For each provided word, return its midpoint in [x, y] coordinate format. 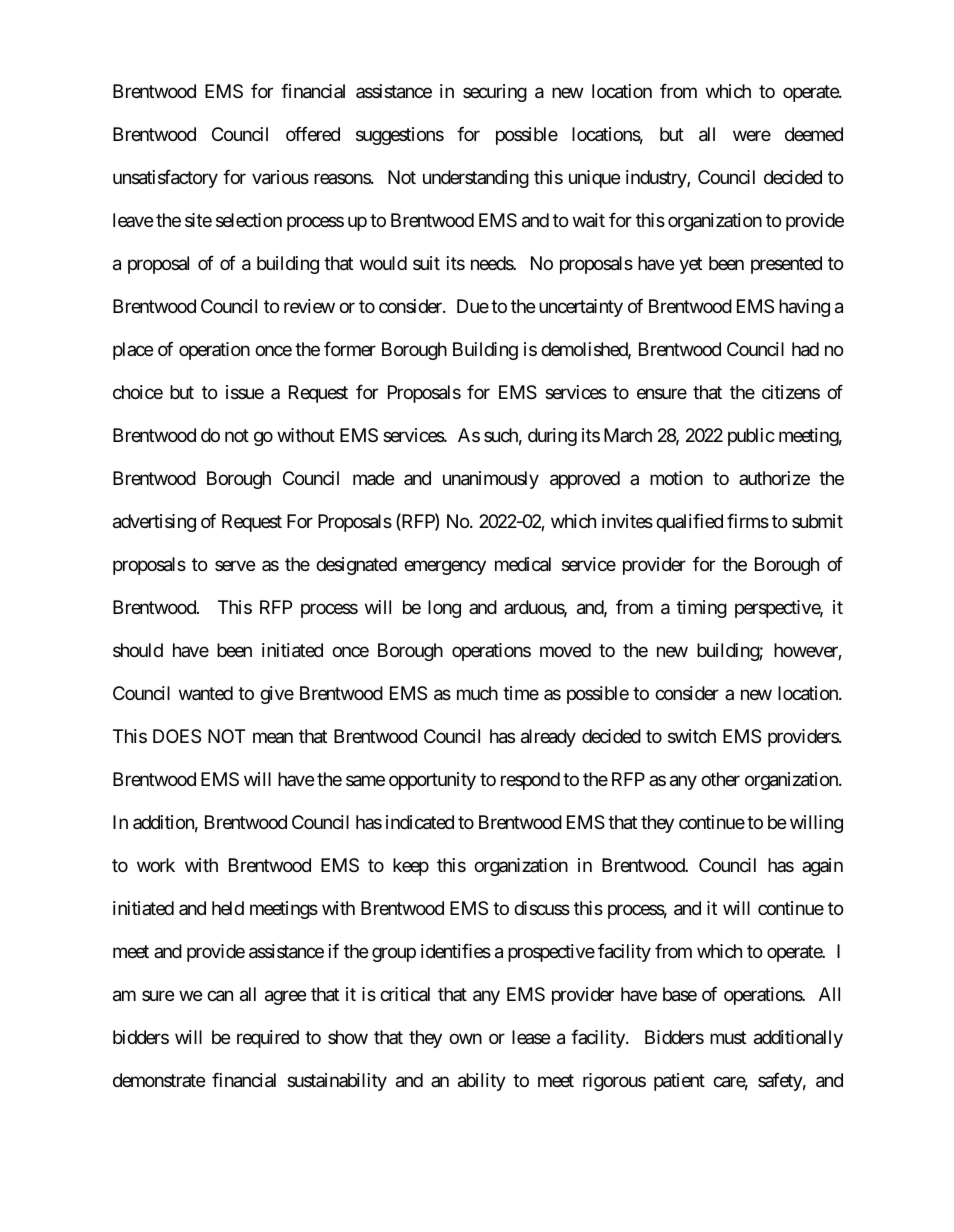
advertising [154, 523]
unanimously [491, 480]
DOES [177, 736]
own [465, 1039]
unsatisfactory [165, 178]
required [268, 1039]
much [477, 693]
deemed [814, 134]
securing [495, 93]
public [751, 437]
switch [692, 736]
